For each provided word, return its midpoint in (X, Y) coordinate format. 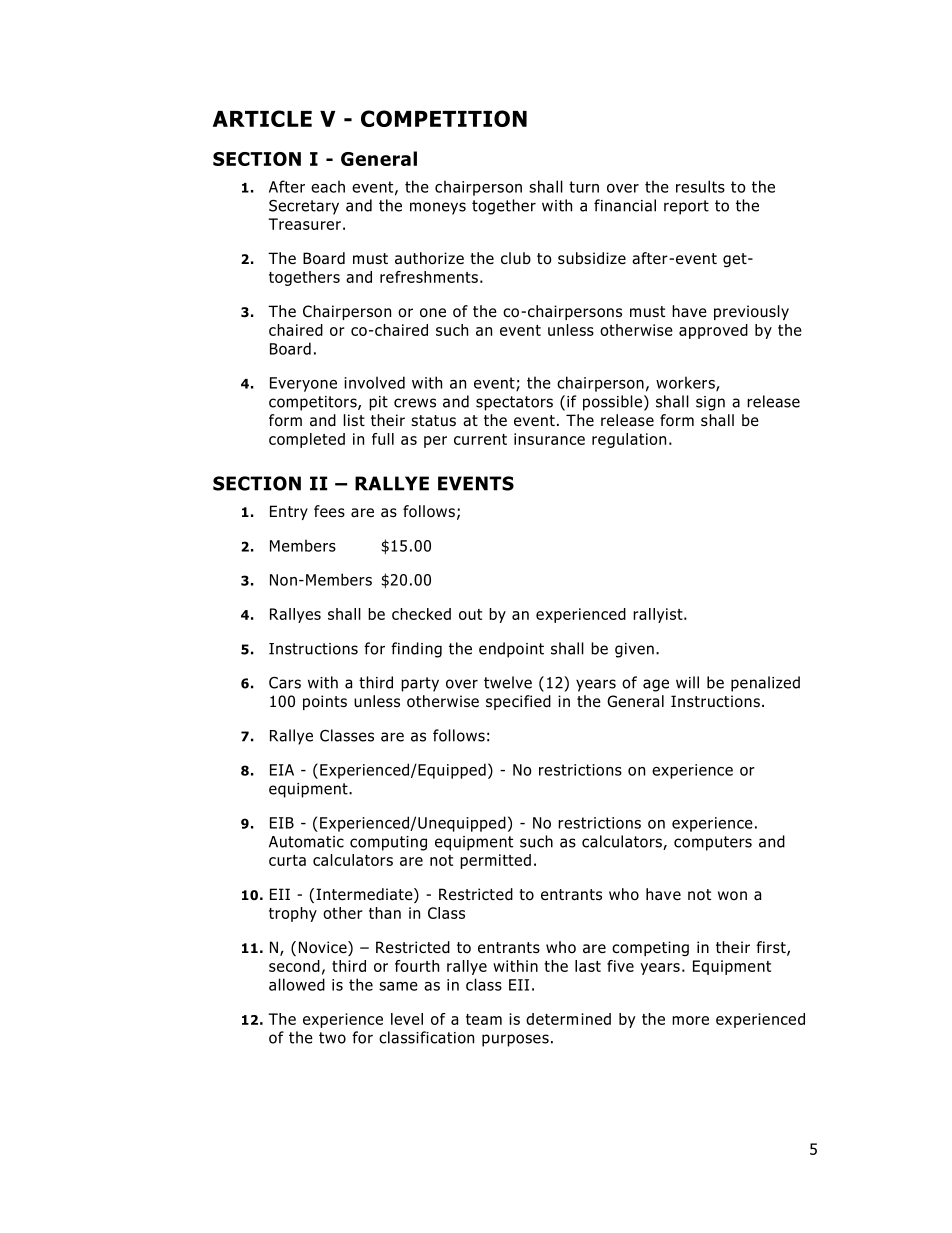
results (700, 186)
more (690, 1020)
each (328, 186)
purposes (515, 1040)
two (332, 1038)
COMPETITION (444, 118)
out (470, 614)
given (634, 650)
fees (329, 511)
